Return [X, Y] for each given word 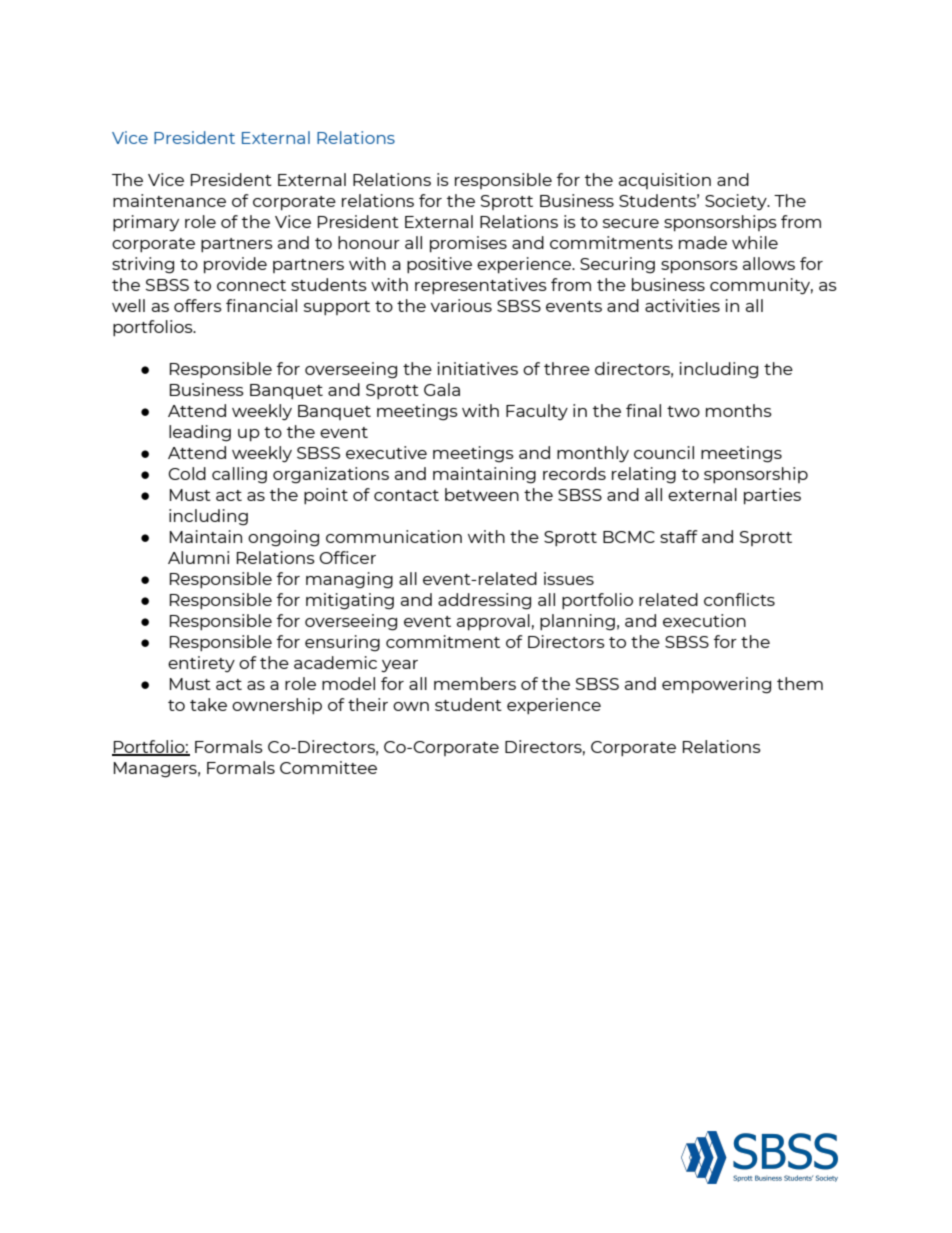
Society [737, 202]
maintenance [169, 200]
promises [468, 244]
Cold [187, 473]
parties [772, 496]
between [482, 494]
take [208, 704]
